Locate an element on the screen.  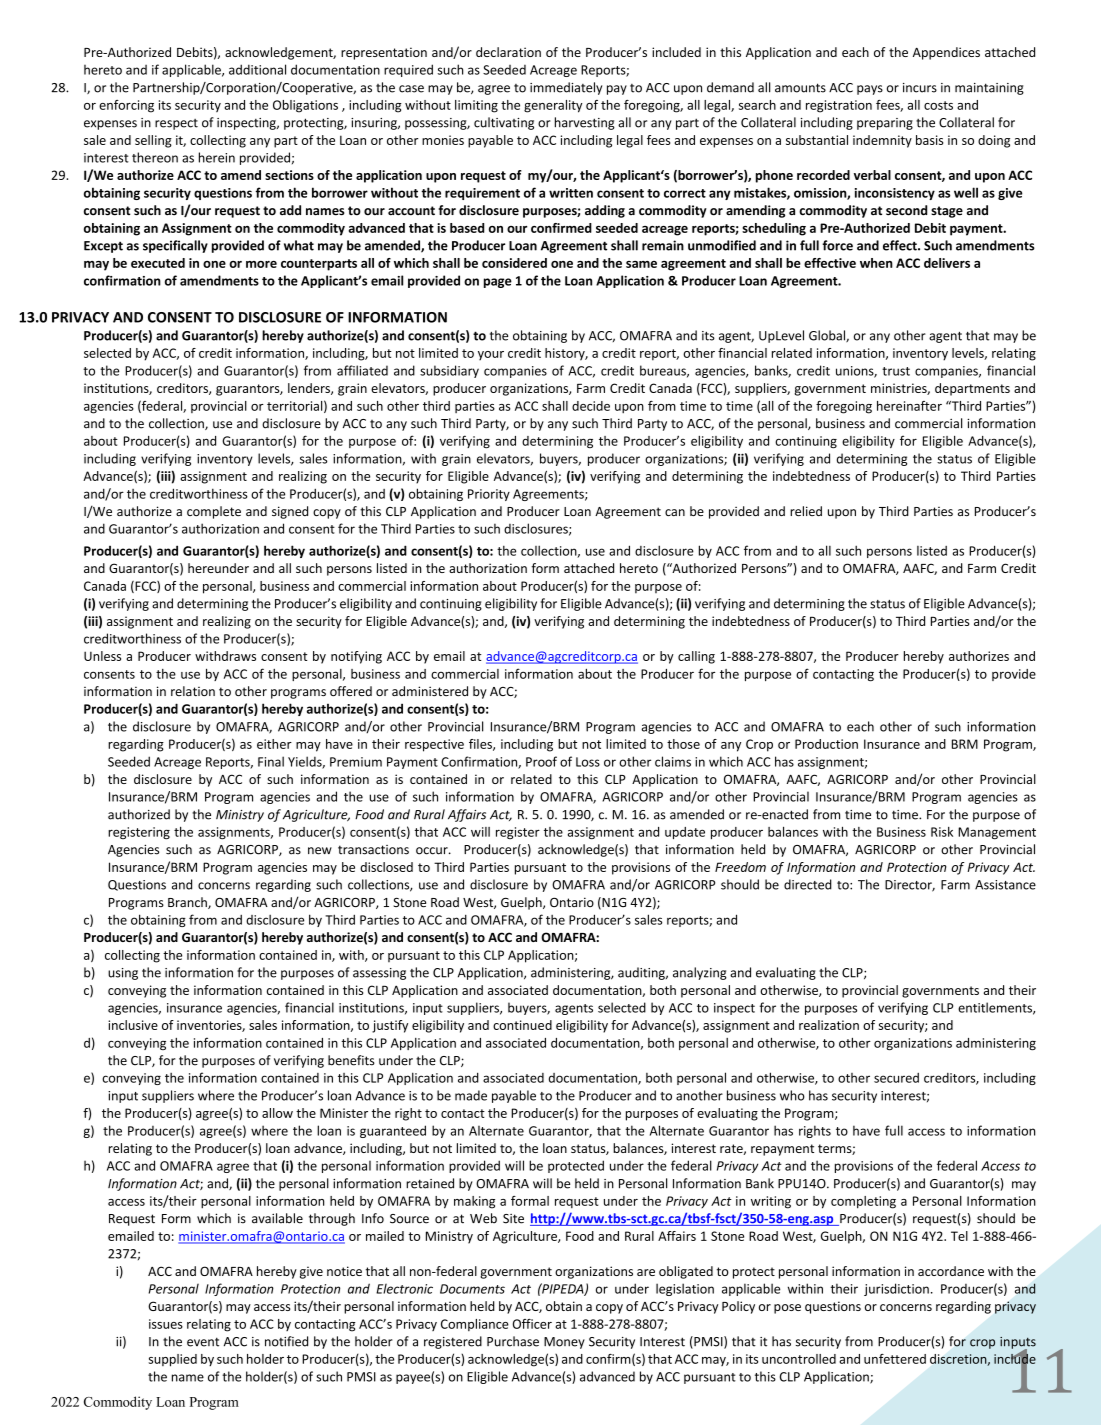
relied is located at coordinates (806, 511).
